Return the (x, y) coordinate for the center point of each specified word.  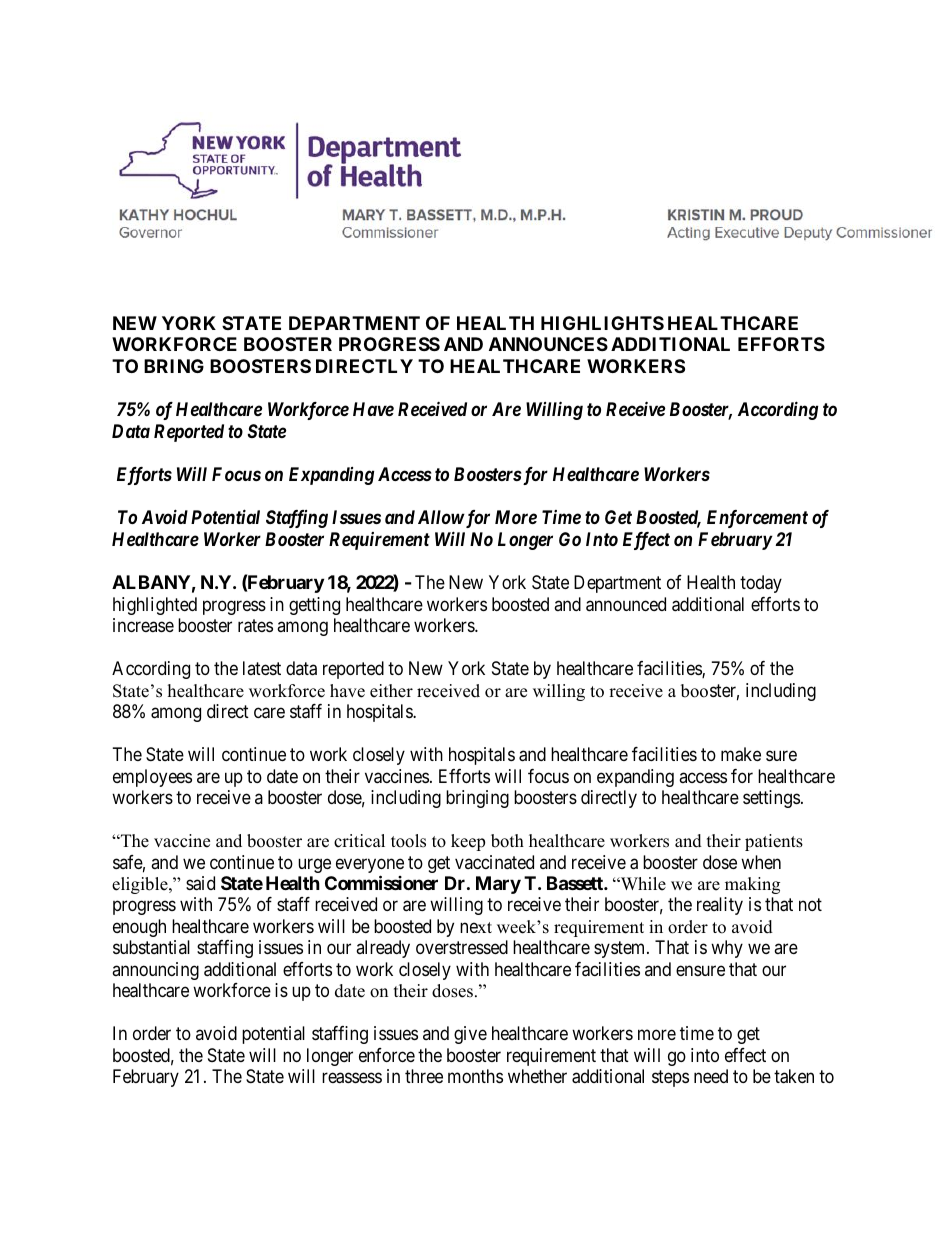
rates (255, 626)
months (475, 1076)
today (761, 584)
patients (774, 842)
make (741, 754)
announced (626, 604)
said (200, 883)
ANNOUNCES (548, 344)
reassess (352, 1078)
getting (314, 606)
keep (468, 842)
